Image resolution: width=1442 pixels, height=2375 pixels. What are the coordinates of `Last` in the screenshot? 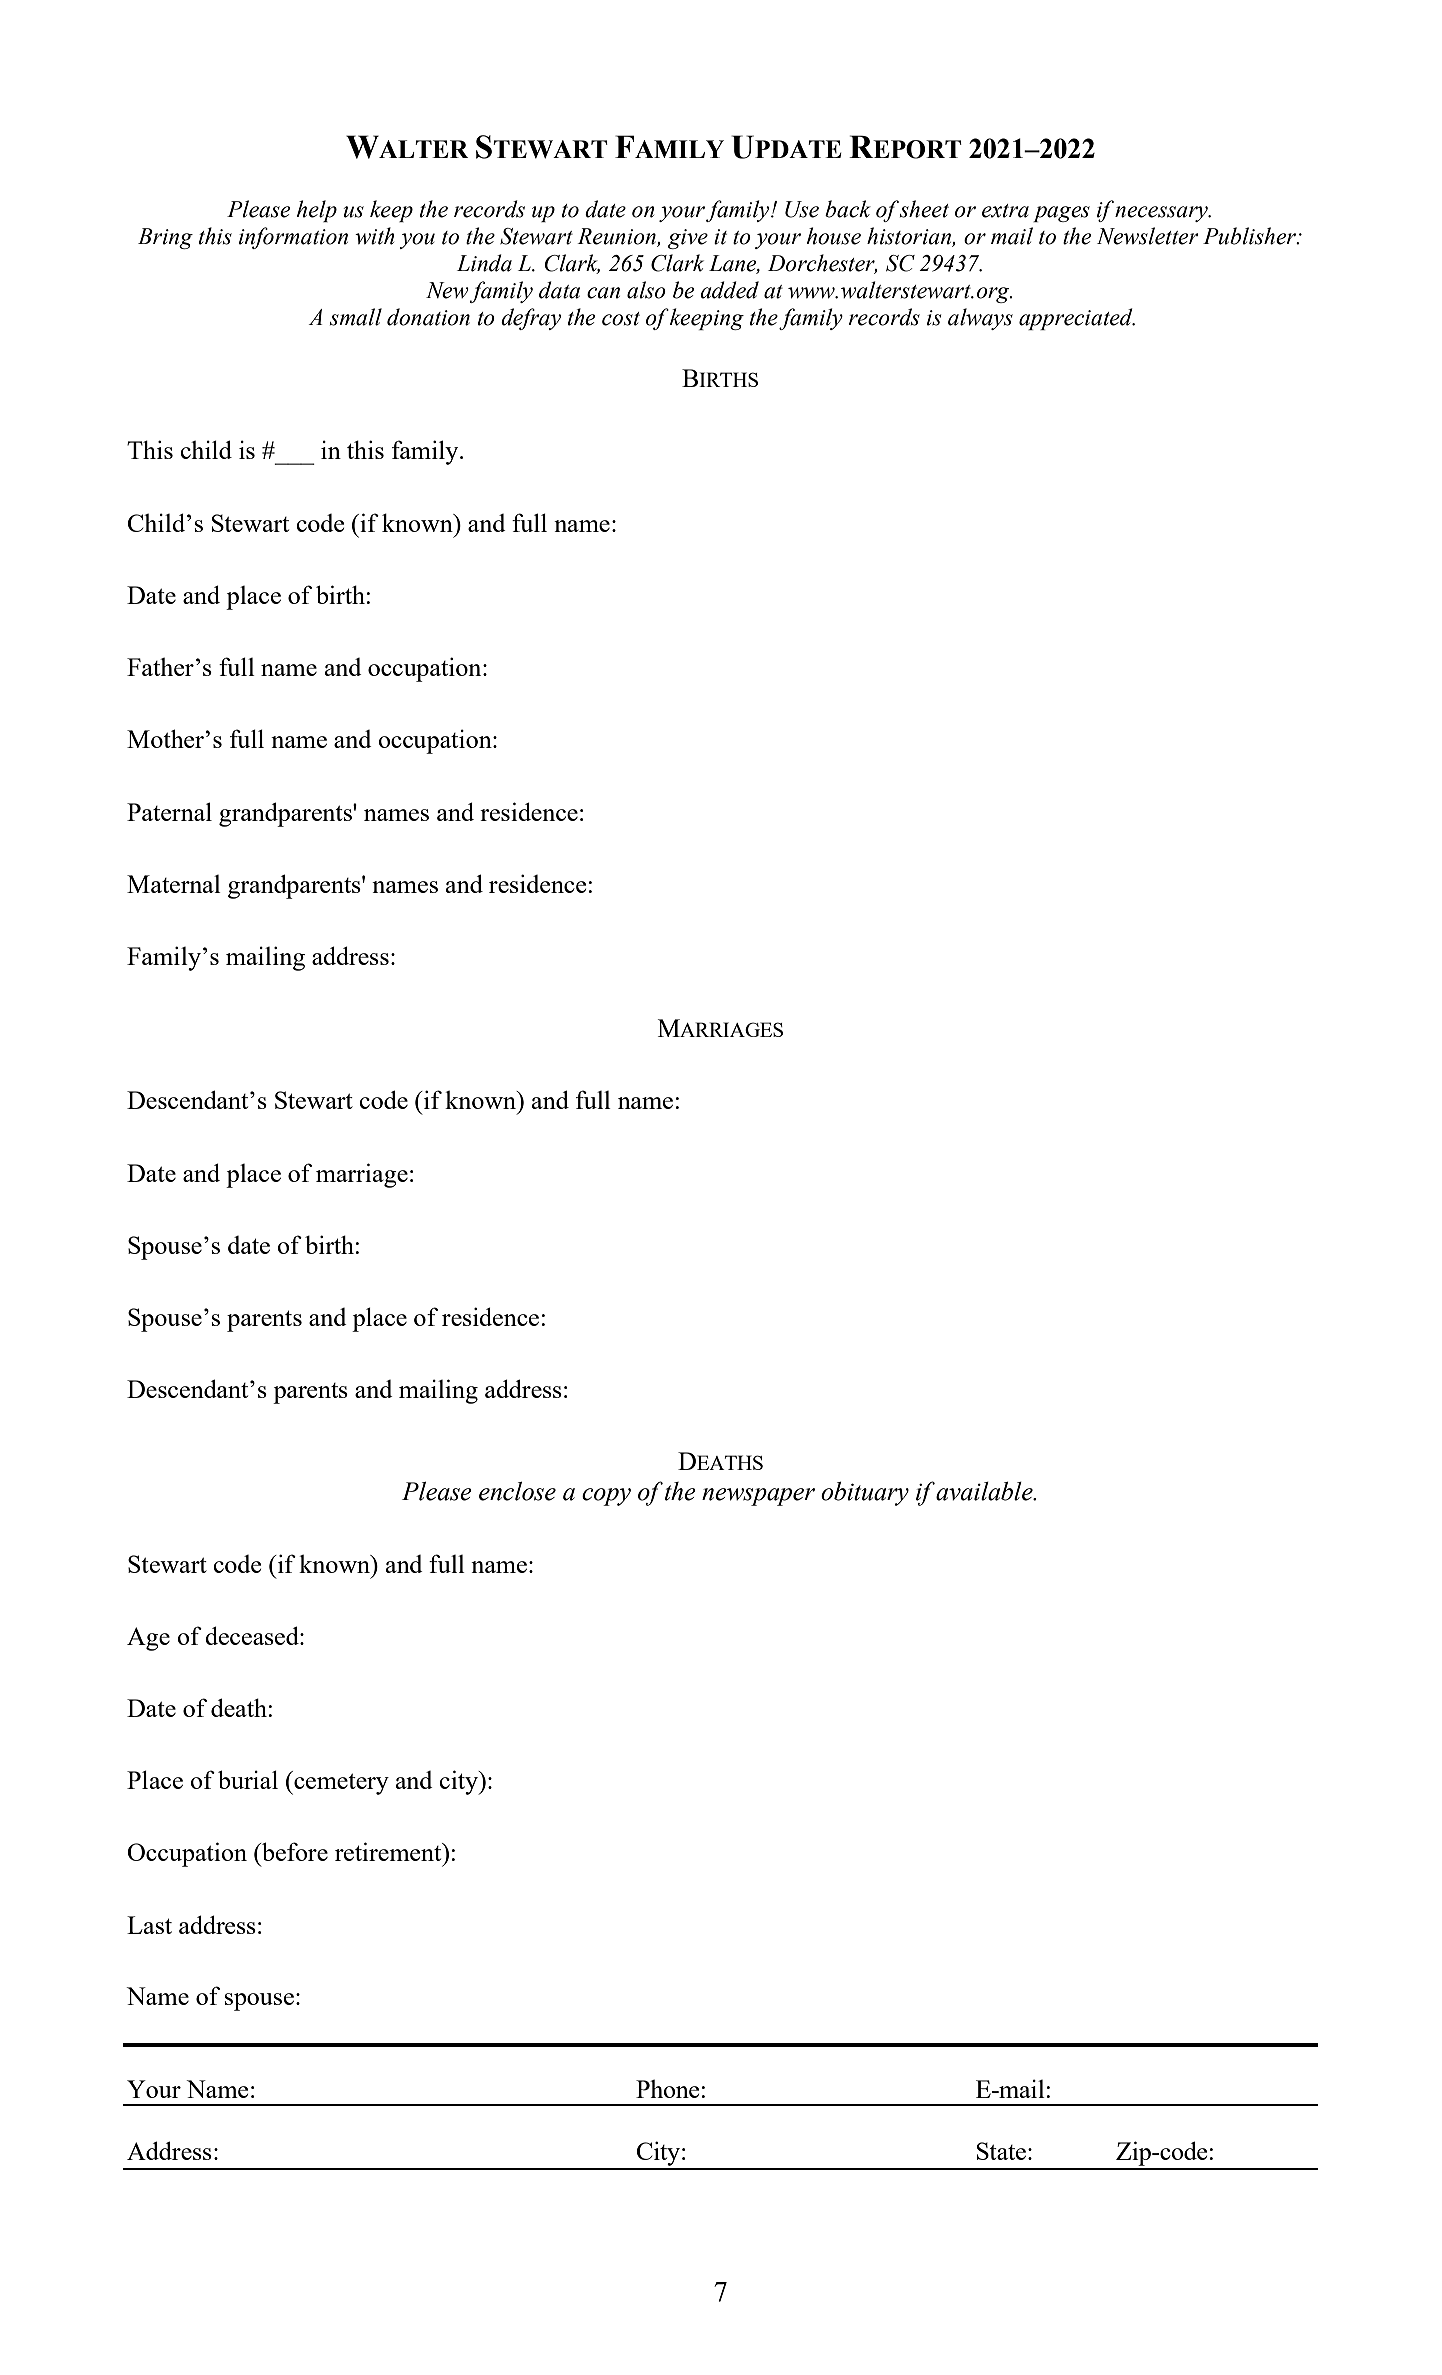 It's located at (149, 1925).
